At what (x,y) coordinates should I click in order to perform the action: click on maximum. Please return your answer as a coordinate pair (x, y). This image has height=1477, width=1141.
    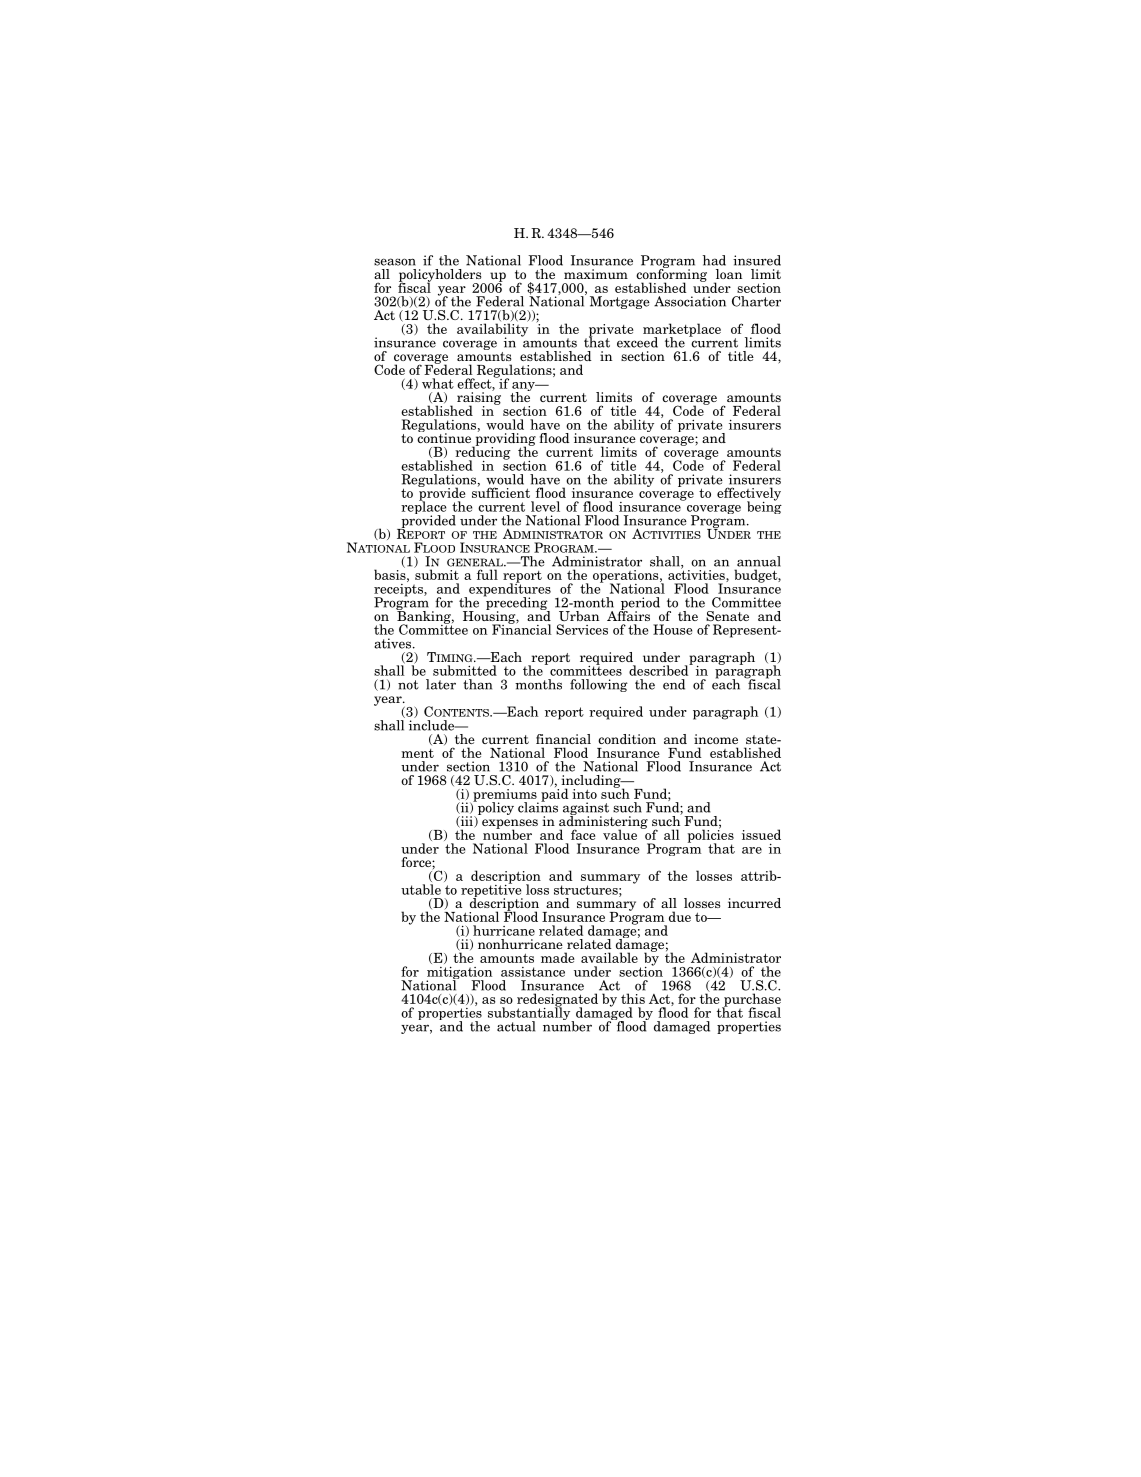
    Looking at the image, I should click on (596, 274).
